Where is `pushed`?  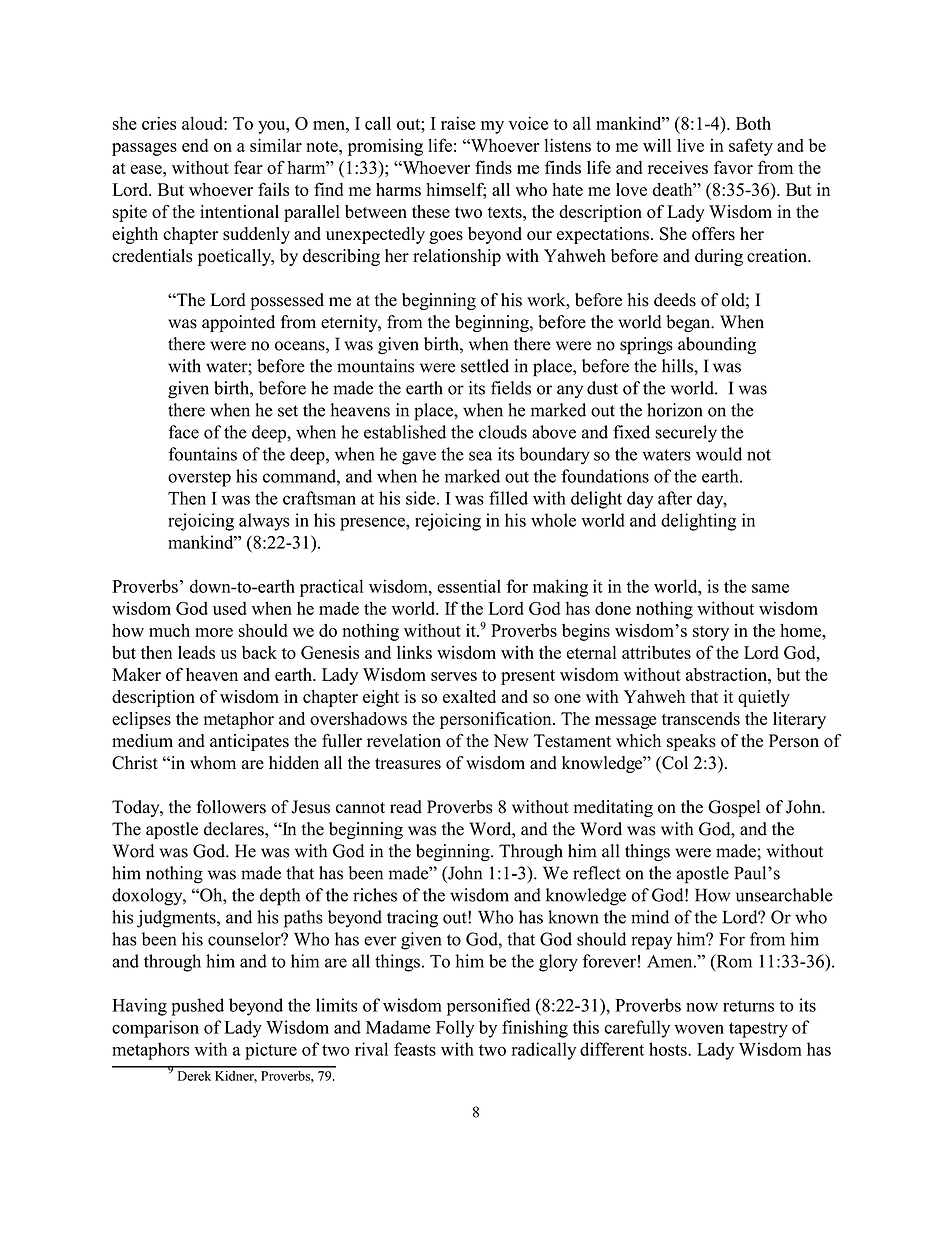
pushed is located at coordinates (197, 1007).
